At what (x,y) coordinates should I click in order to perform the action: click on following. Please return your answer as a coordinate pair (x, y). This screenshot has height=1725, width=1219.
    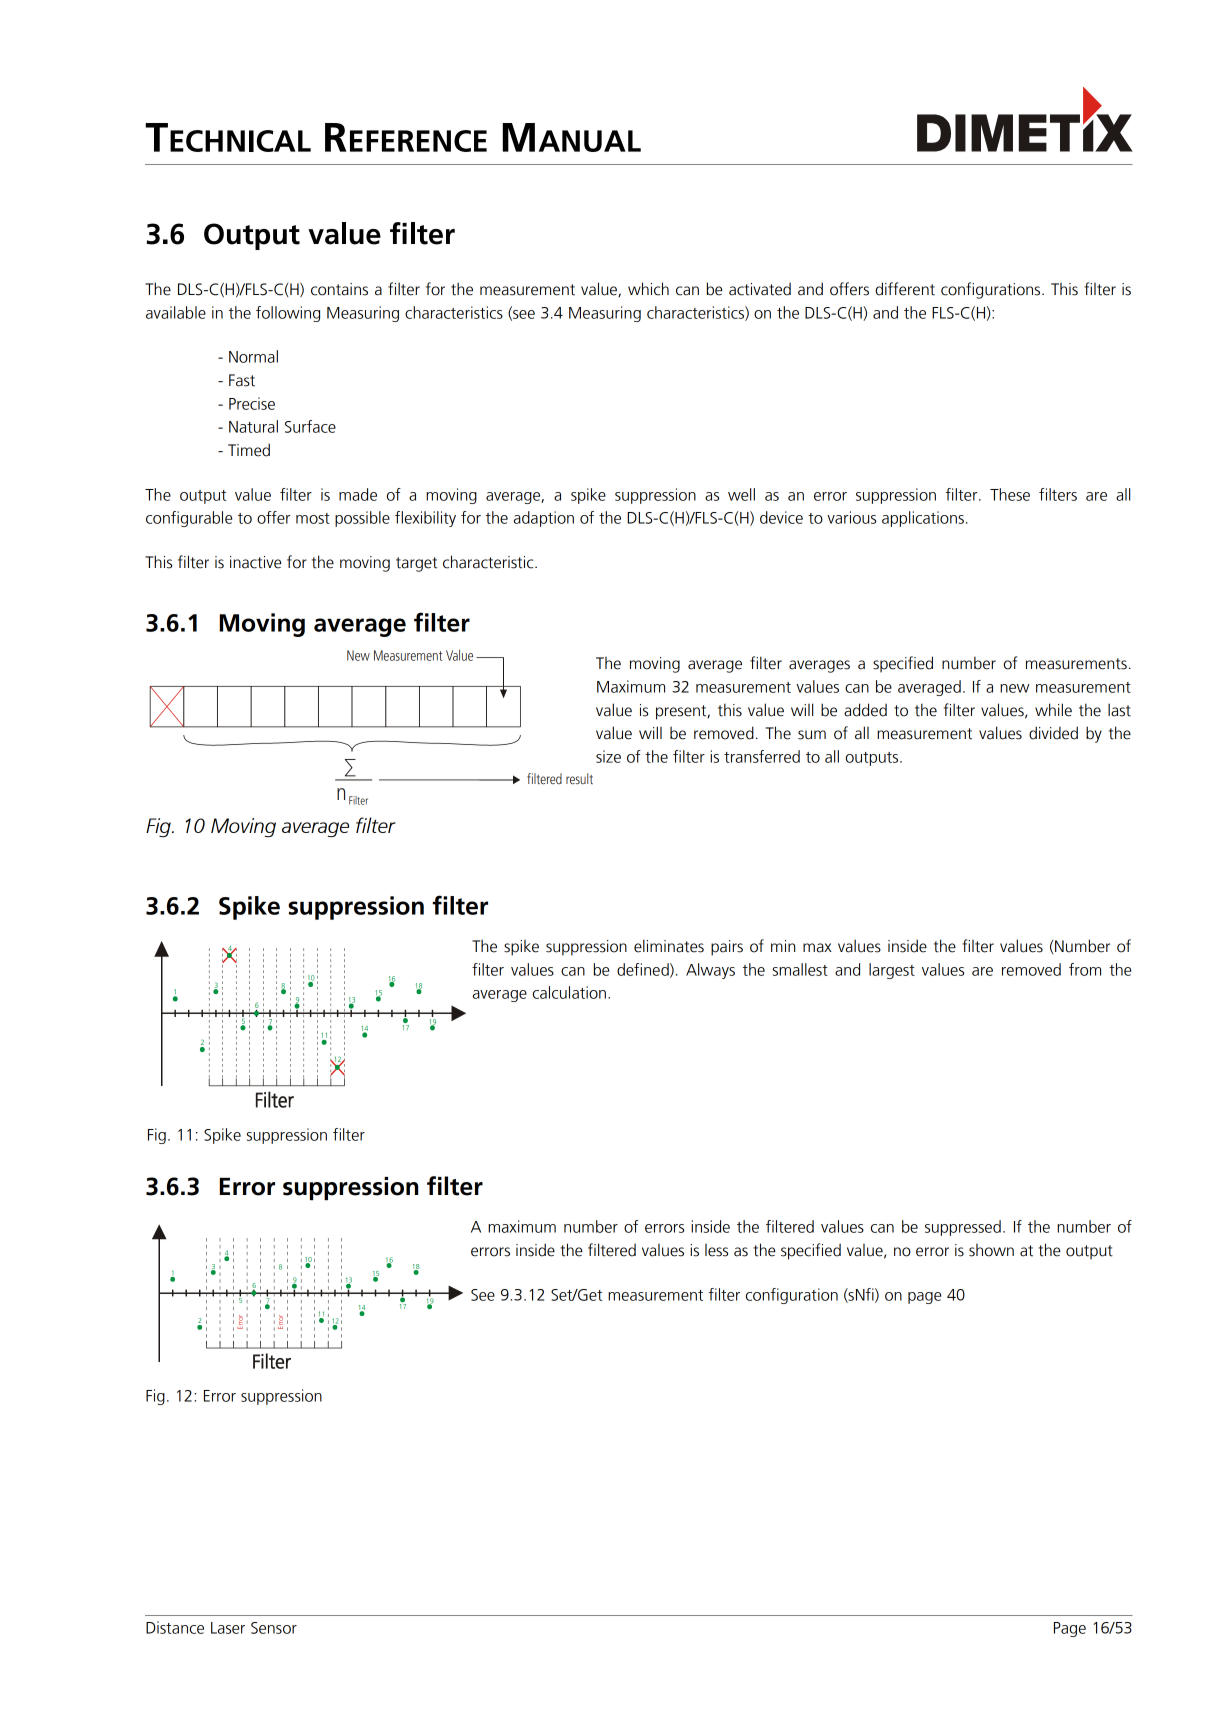
    Looking at the image, I should click on (288, 314).
